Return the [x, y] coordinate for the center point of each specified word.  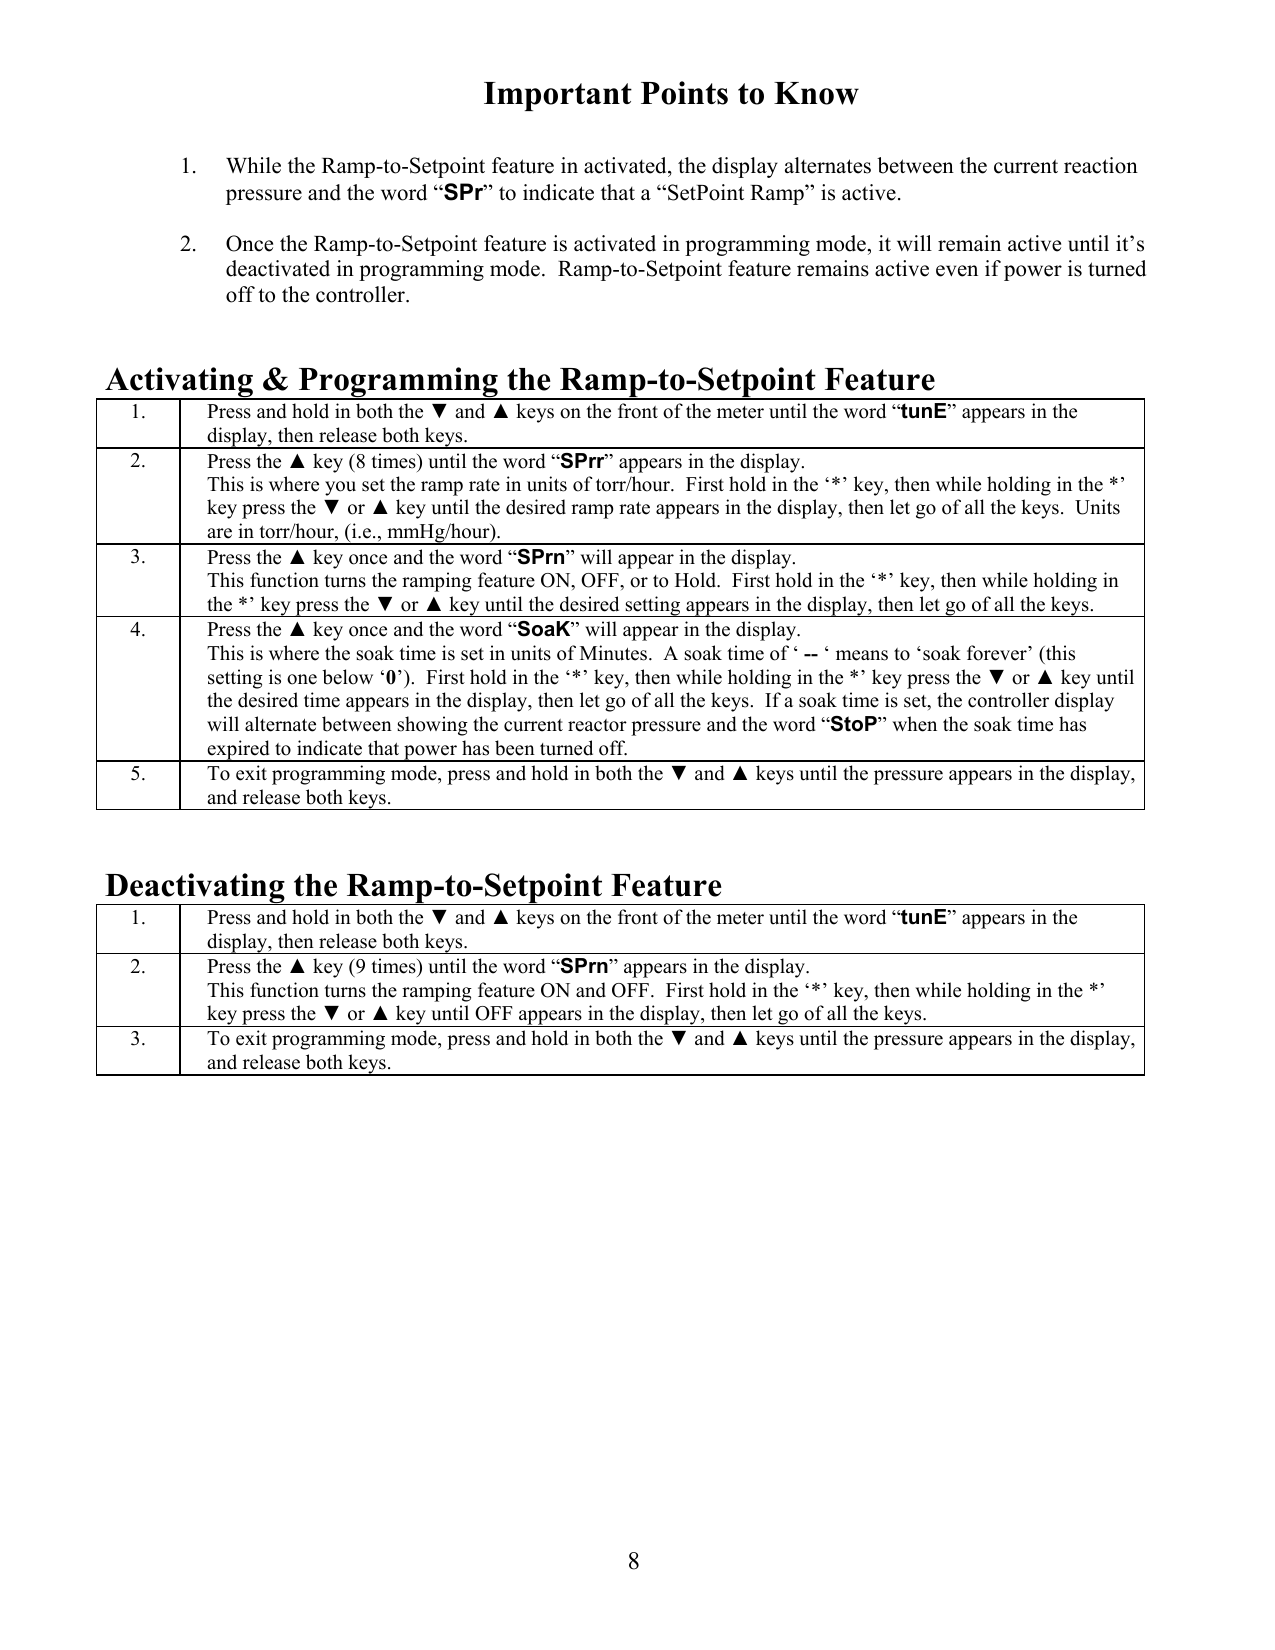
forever [998, 653]
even [957, 271]
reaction [1101, 165]
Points [684, 93]
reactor [597, 725]
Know [816, 93]
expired [238, 751]
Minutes [615, 653]
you [340, 488]
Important [558, 96]
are [219, 533]
